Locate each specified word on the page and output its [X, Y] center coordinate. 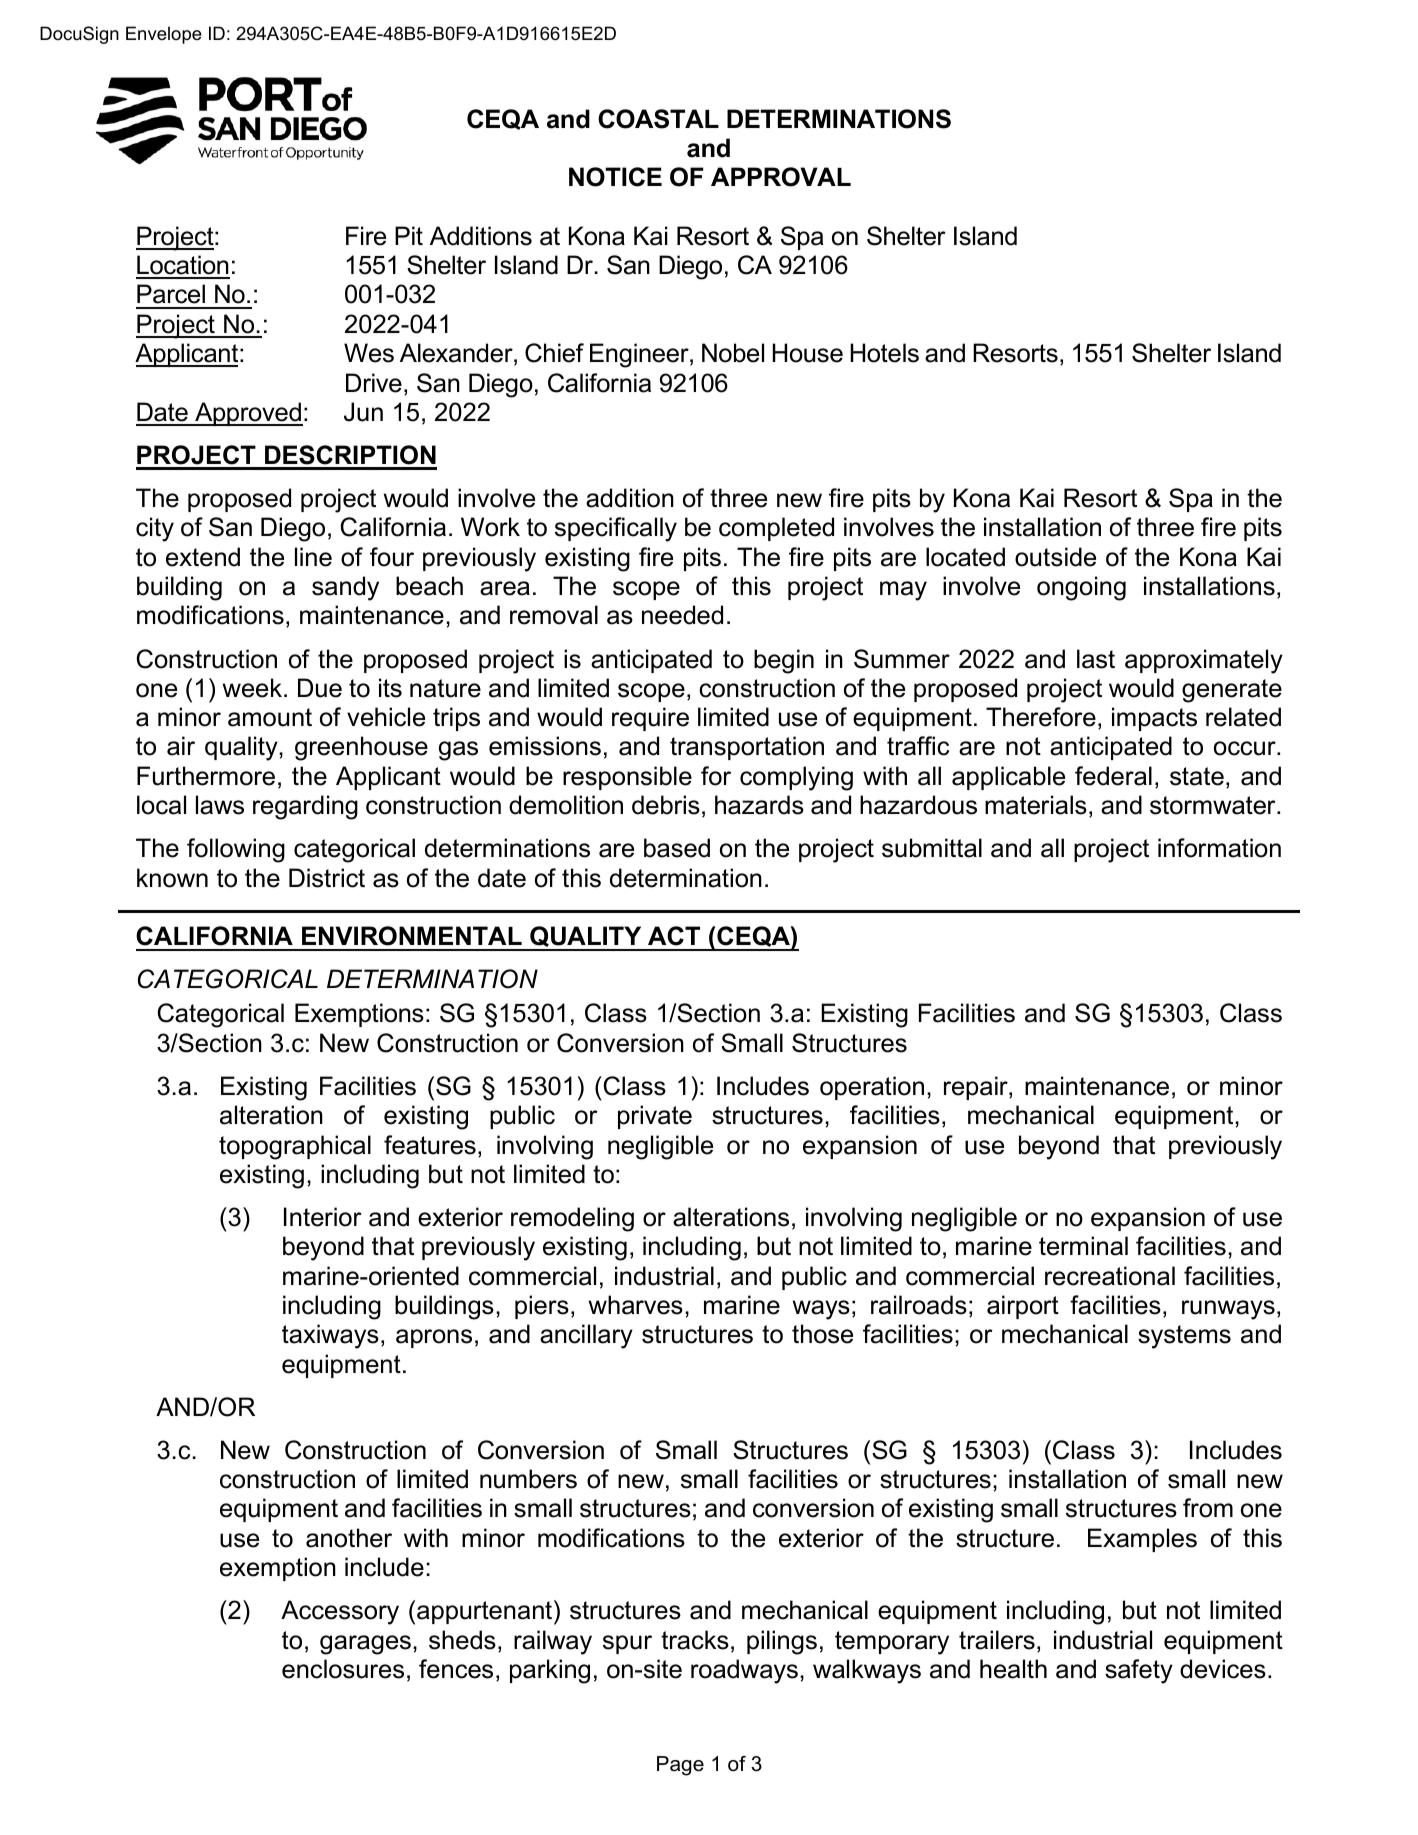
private [655, 1117]
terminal [1083, 1246]
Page [680, 1766]
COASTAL [658, 119]
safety [1139, 1671]
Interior [323, 1217]
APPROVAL [781, 177]
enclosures [343, 1669]
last [1096, 659]
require [650, 719]
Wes [369, 353]
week [254, 688]
